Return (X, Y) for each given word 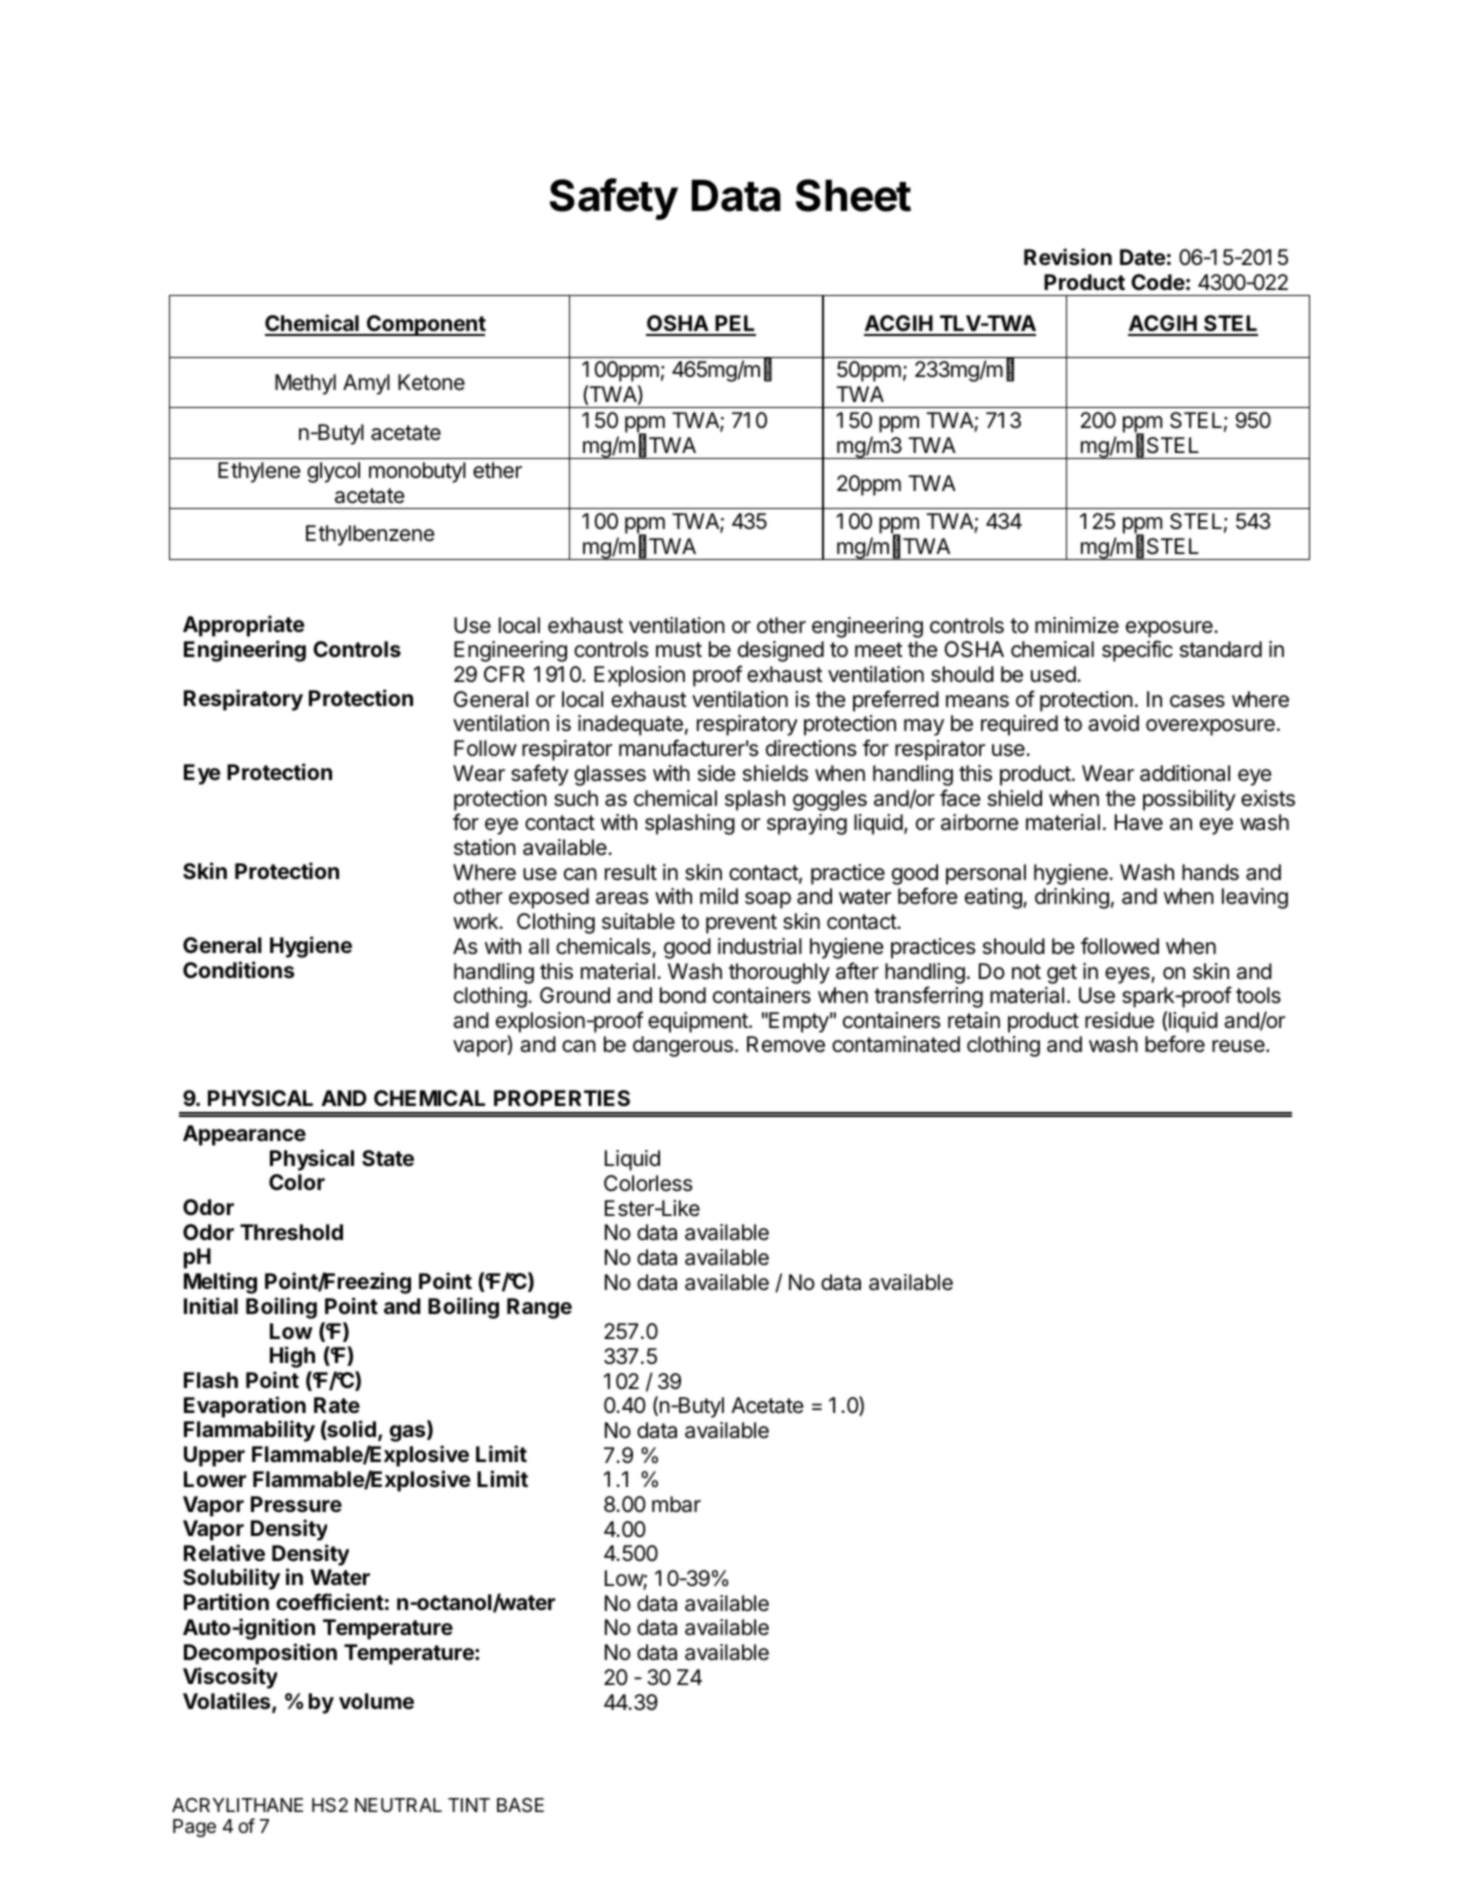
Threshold (291, 1232)
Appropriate (244, 626)
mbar (676, 1504)
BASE (520, 1805)
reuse (1239, 1046)
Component (425, 325)
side (716, 773)
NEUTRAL (398, 1805)
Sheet (853, 195)
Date (1143, 257)
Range (539, 1308)
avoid (1113, 723)
